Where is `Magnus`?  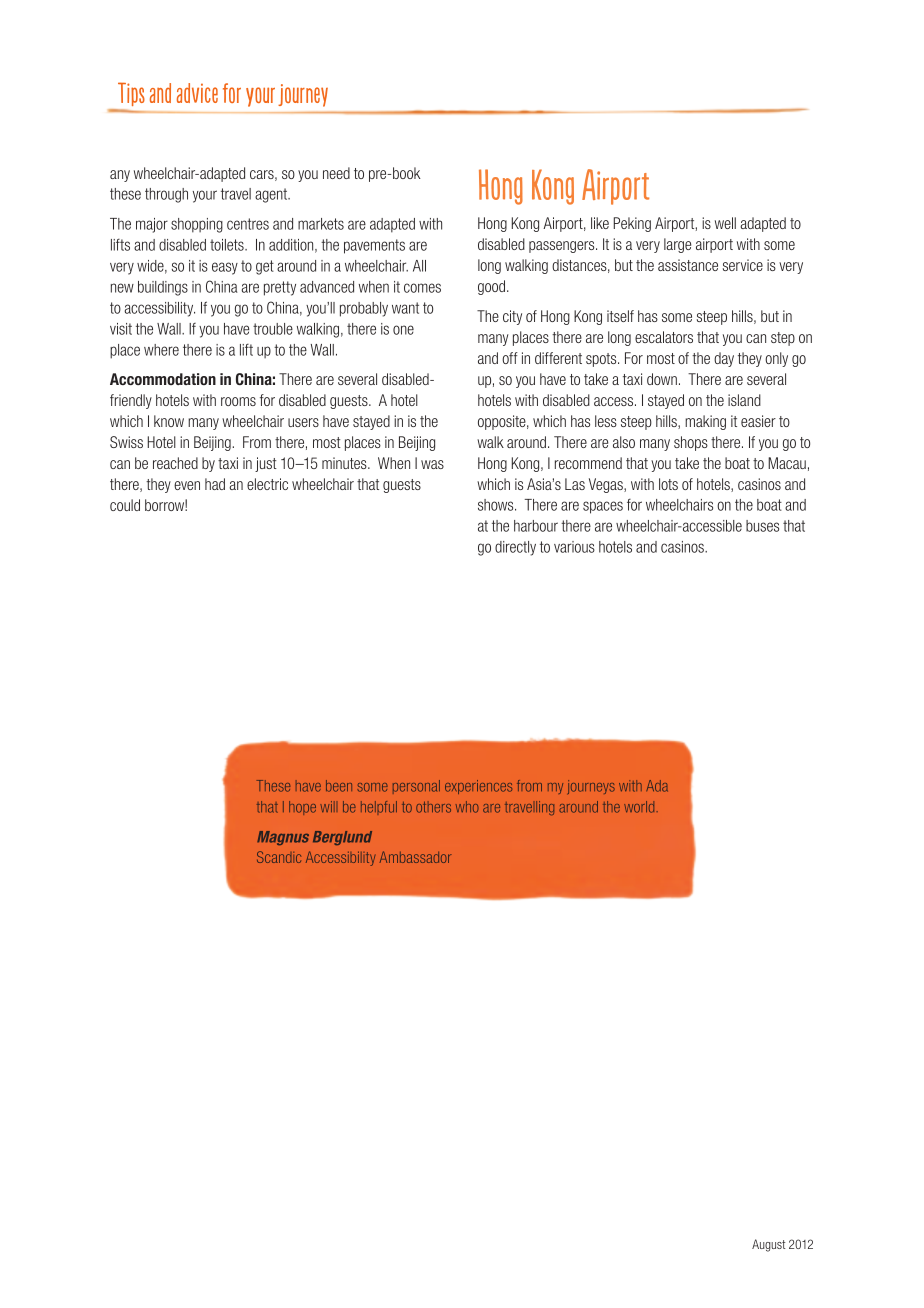
Magnus is located at coordinates (283, 838).
